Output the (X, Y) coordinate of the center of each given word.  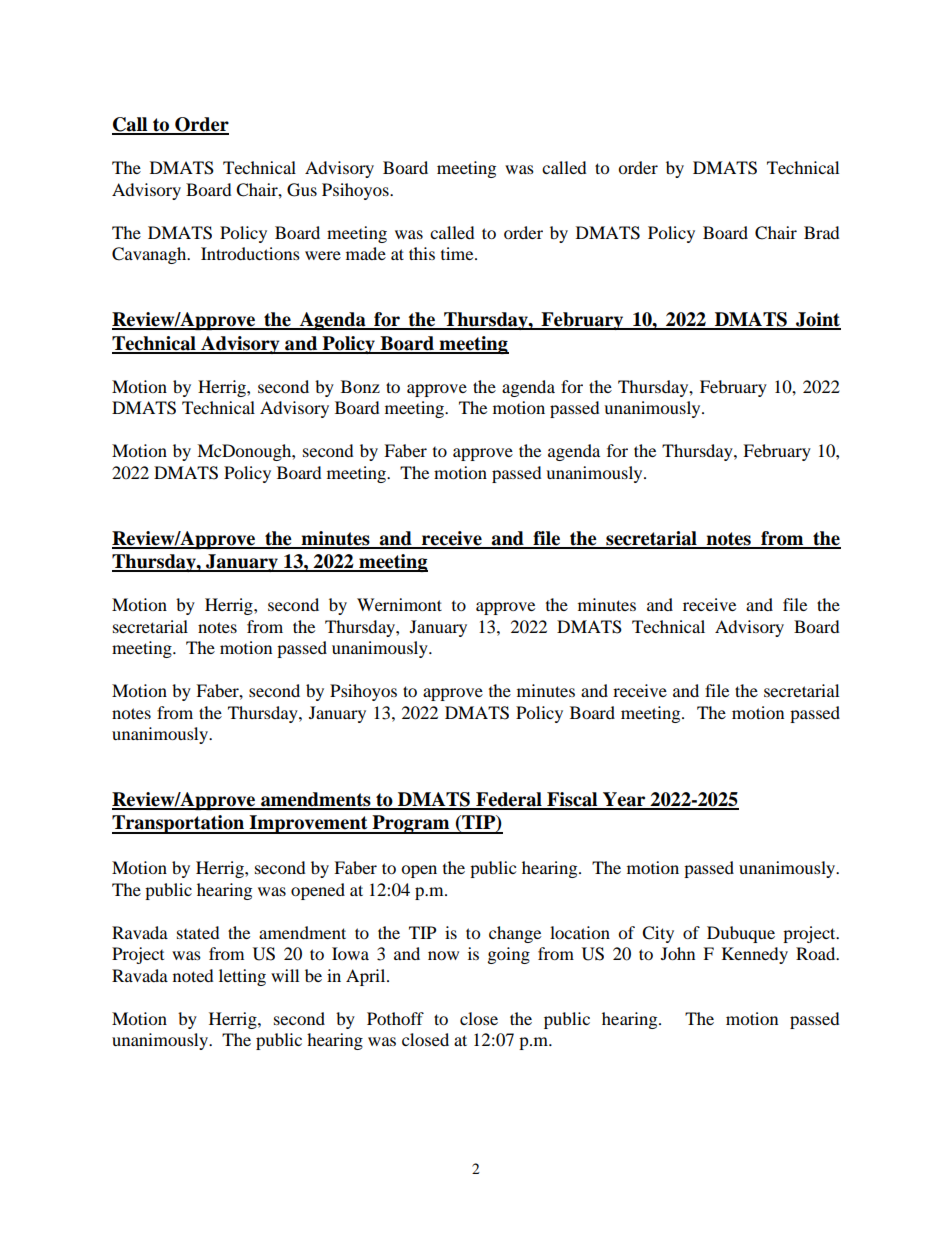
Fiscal (572, 800)
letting (242, 977)
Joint (817, 320)
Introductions (250, 253)
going (509, 955)
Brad (822, 232)
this (422, 253)
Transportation (179, 824)
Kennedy (755, 955)
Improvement (309, 824)
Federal (509, 800)
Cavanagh (150, 255)
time (458, 253)
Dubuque (741, 934)
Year (624, 800)
